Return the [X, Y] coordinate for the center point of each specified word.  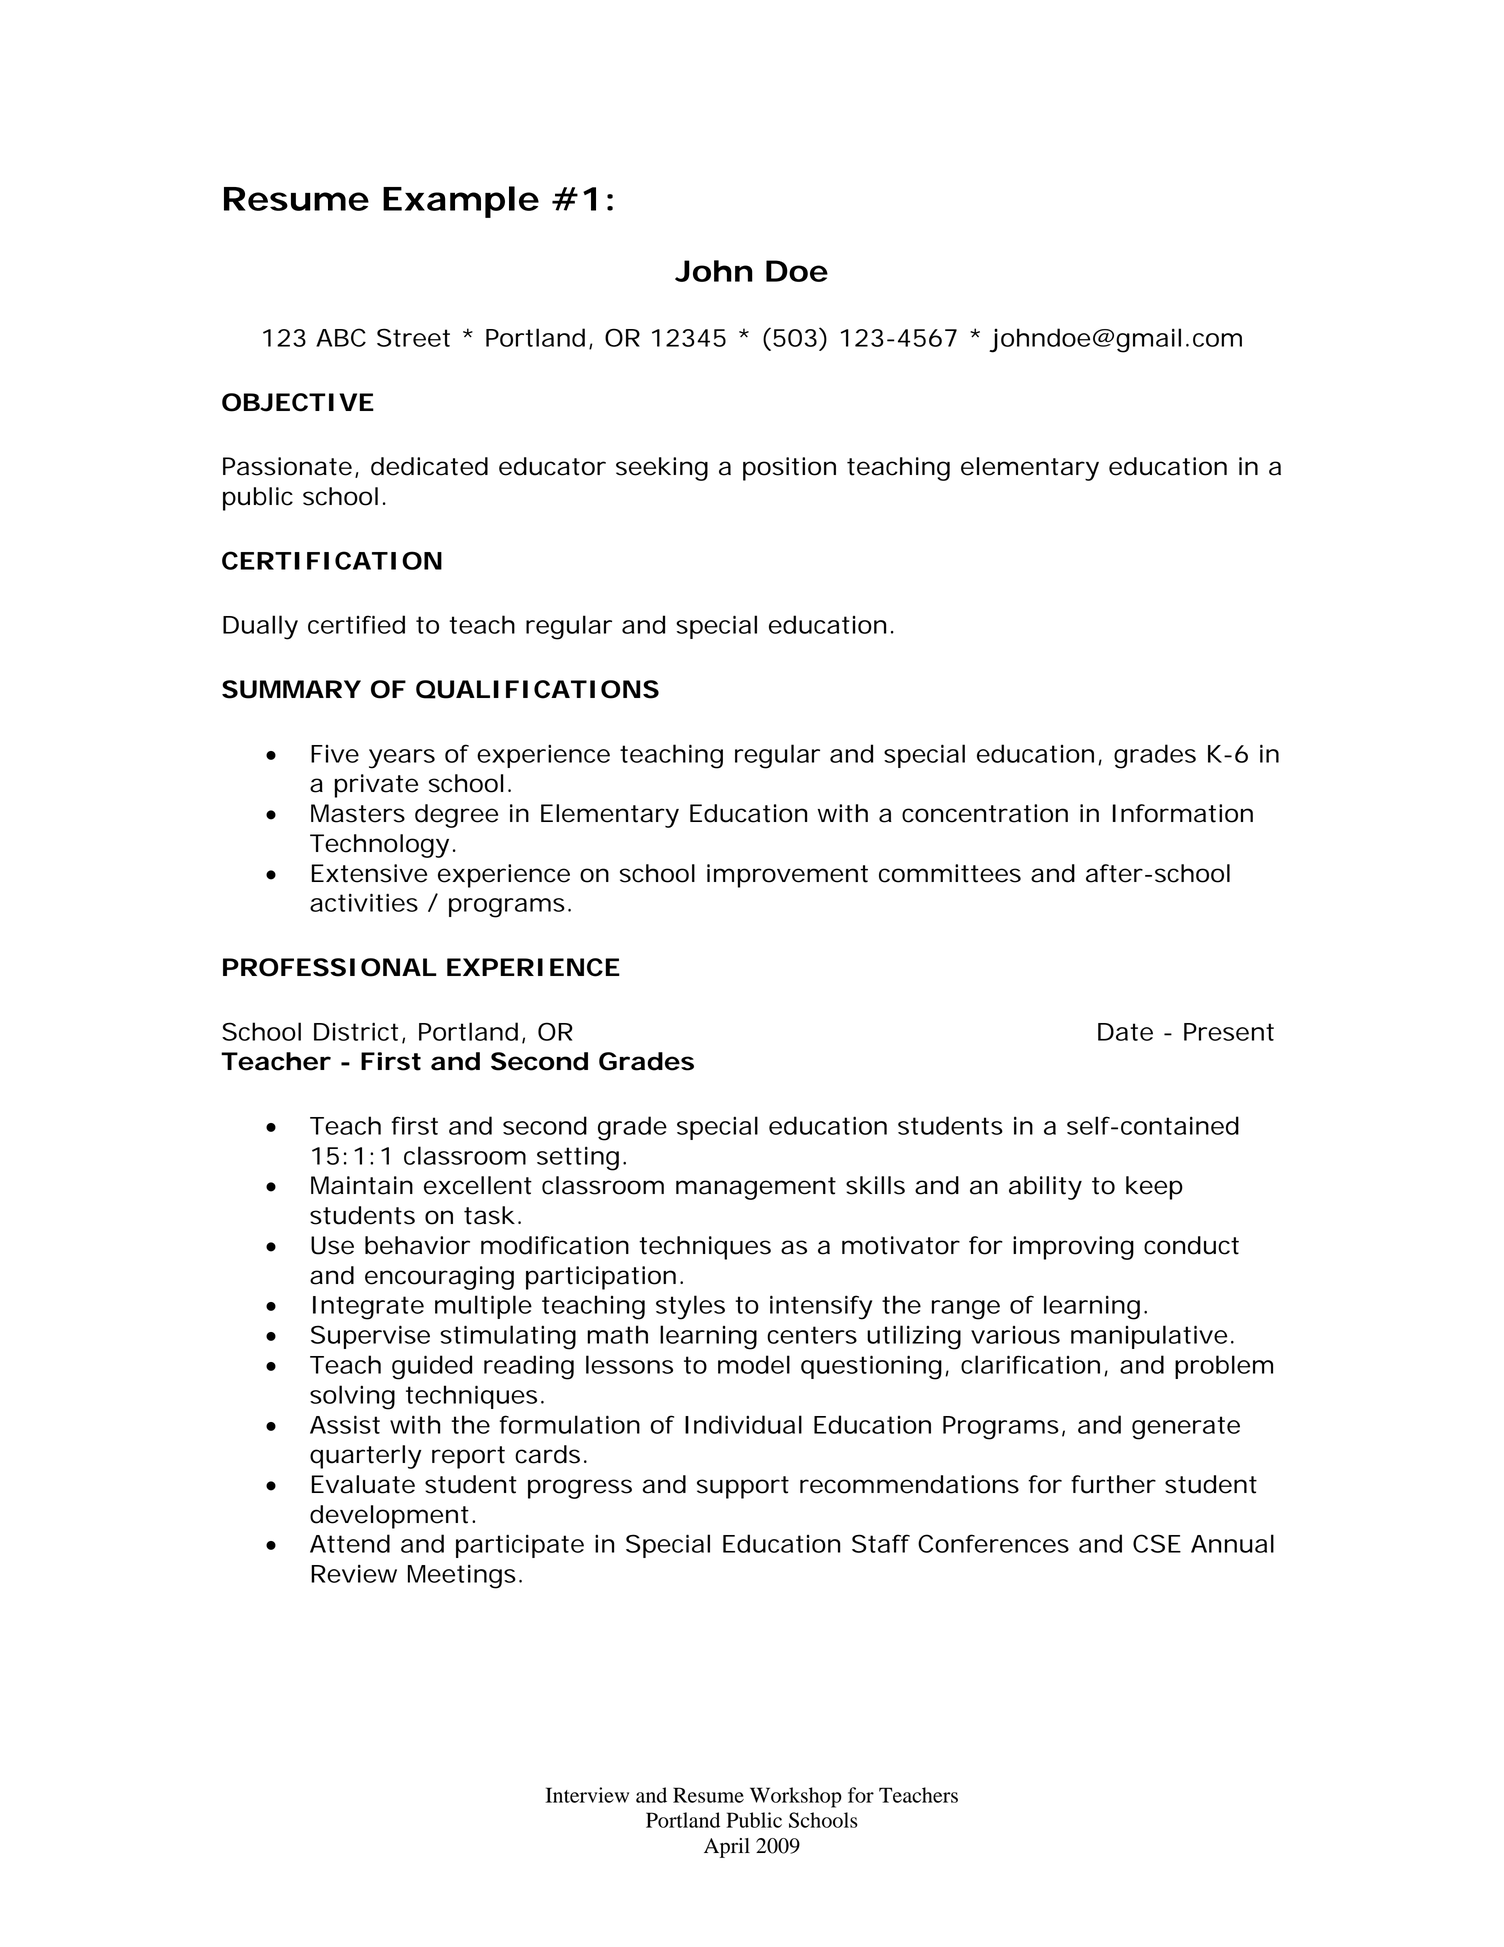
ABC [341, 337]
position [789, 469]
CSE [1157, 1543]
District [356, 1031]
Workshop [796, 1797]
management [756, 1188]
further [1113, 1484]
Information [1183, 813]
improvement [787, 876]
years [402, 759]
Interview [587, 1795]
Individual [743, 1424]
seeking [662, 469]
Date [1125, 1032]
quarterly [366, 1457]
